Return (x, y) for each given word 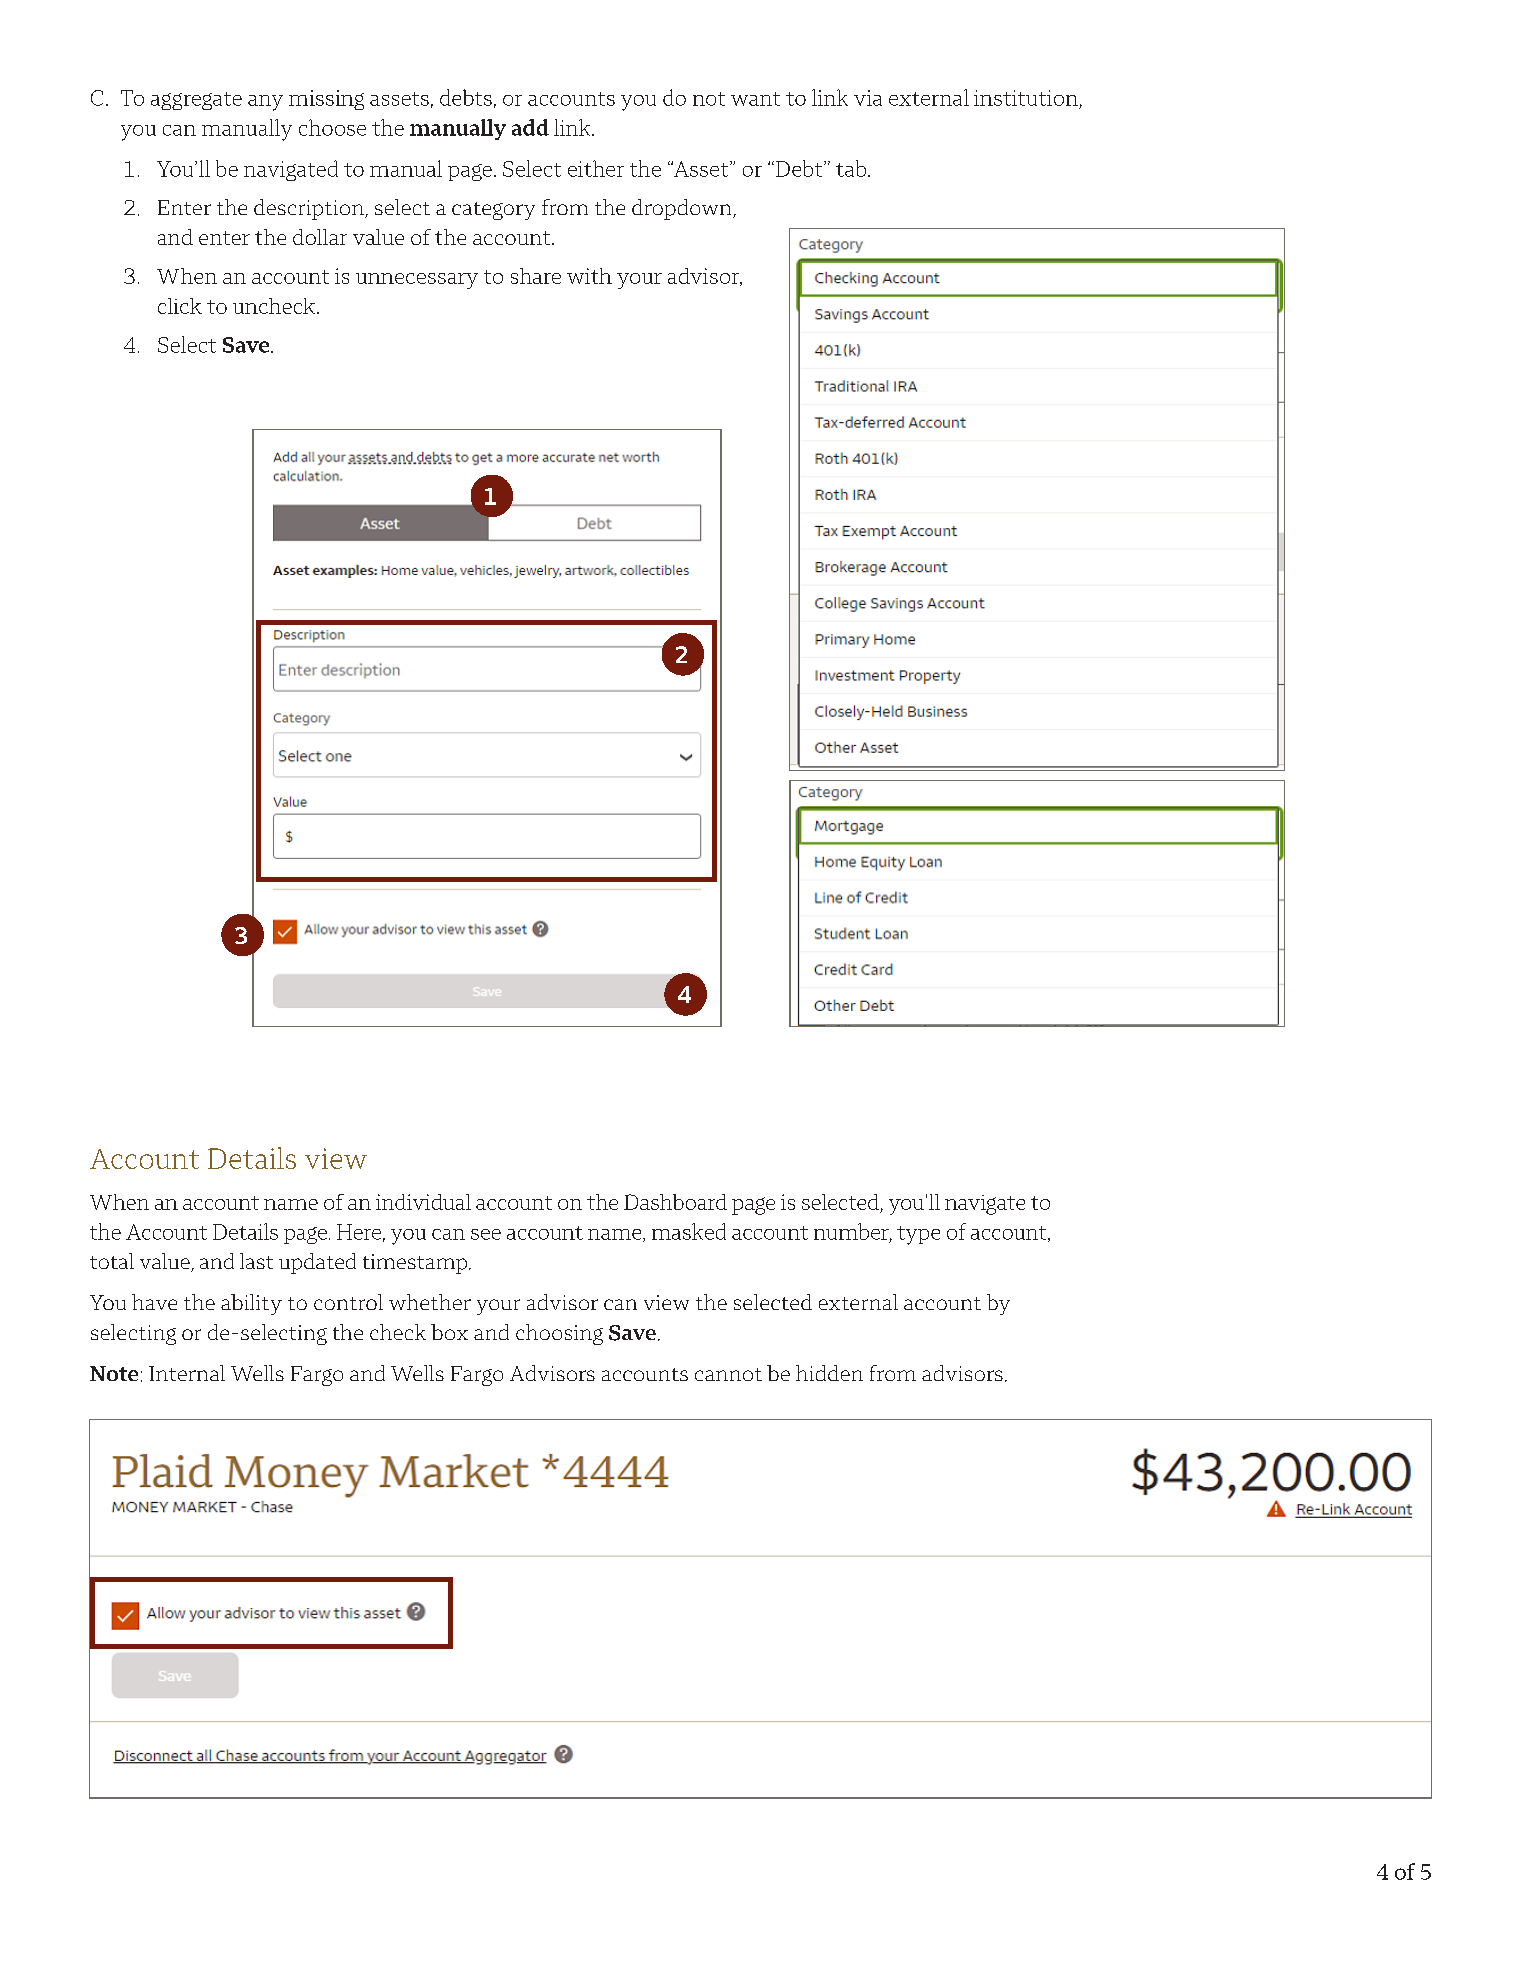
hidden (829, 1373)
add (530, 127)
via (868, 98)
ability (251, 1304)
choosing (559, 1334)
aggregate (196, 101)
